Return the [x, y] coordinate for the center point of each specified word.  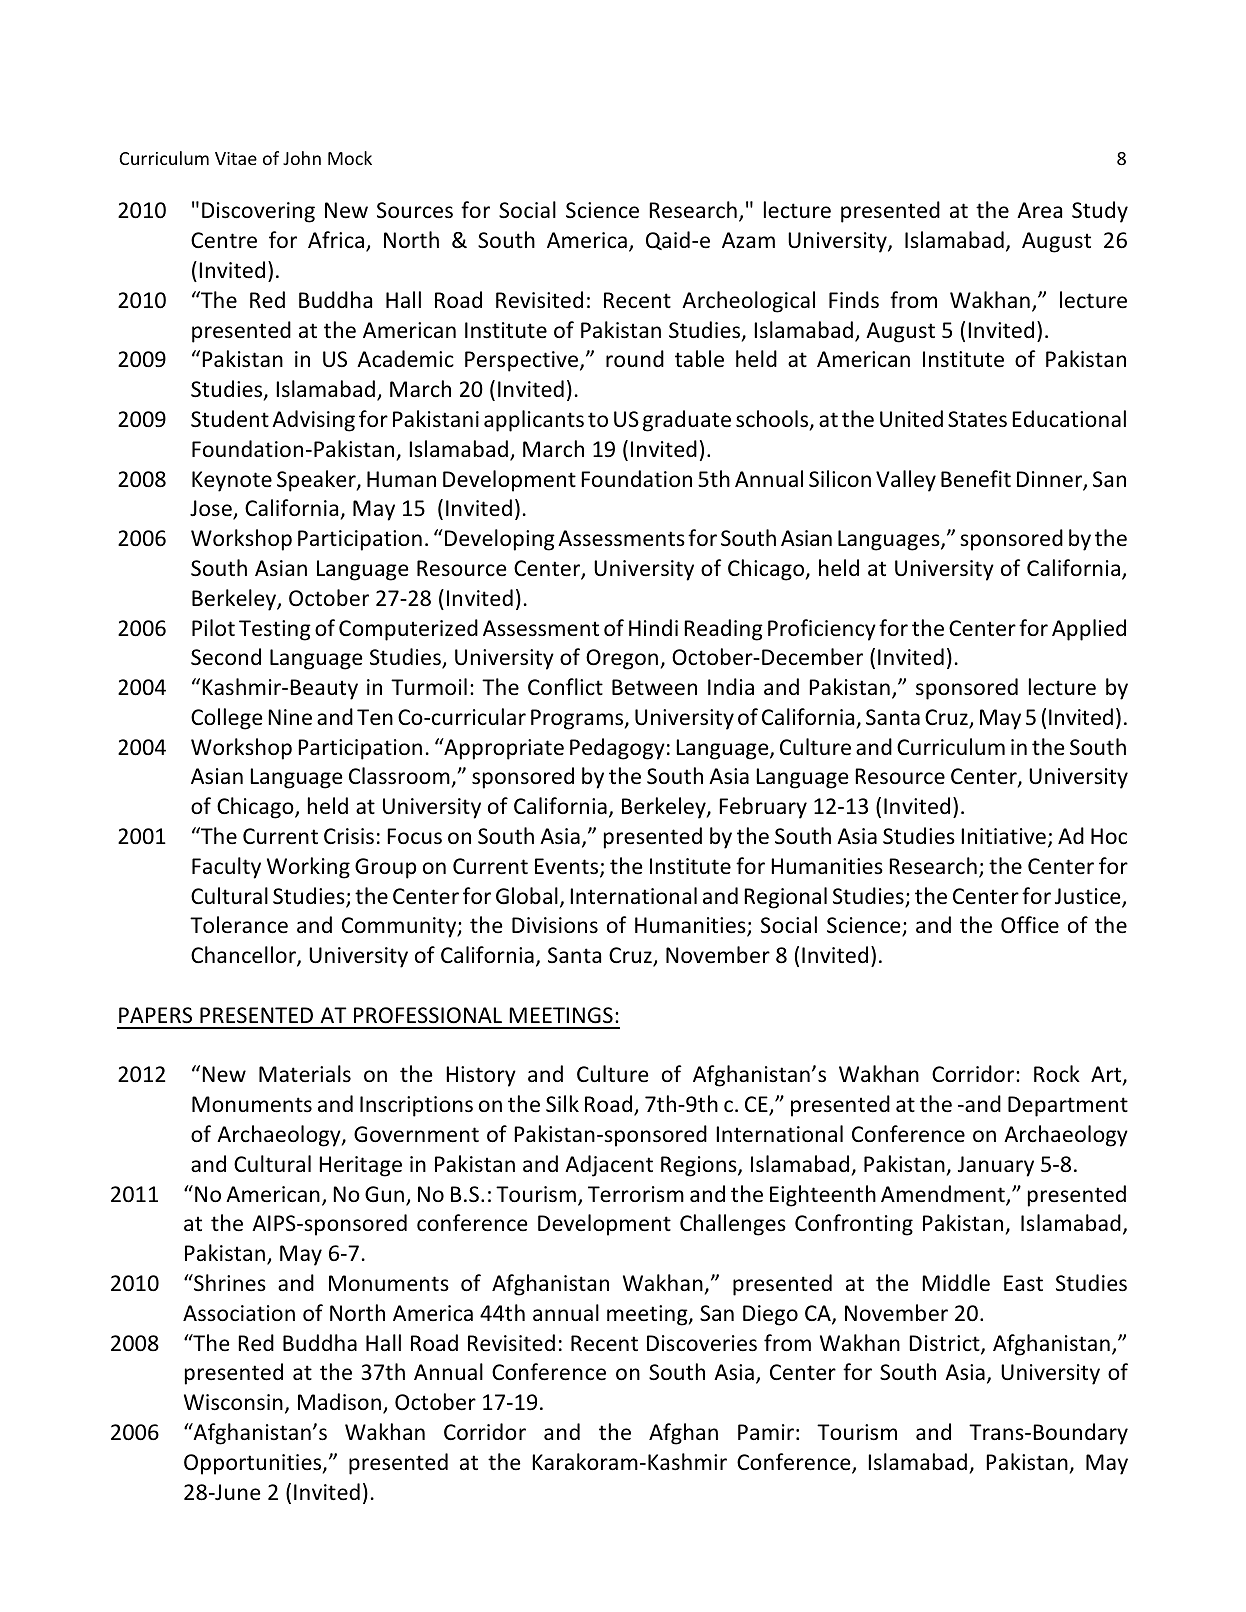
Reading [723, 630]
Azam [748, 240]
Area [1039, 210]
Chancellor [244, 956]
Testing [275, 630]
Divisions [555, 925]
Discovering [258, 212]
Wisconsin [233, 1402]
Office [1030, 925]
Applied [1089, 630]
